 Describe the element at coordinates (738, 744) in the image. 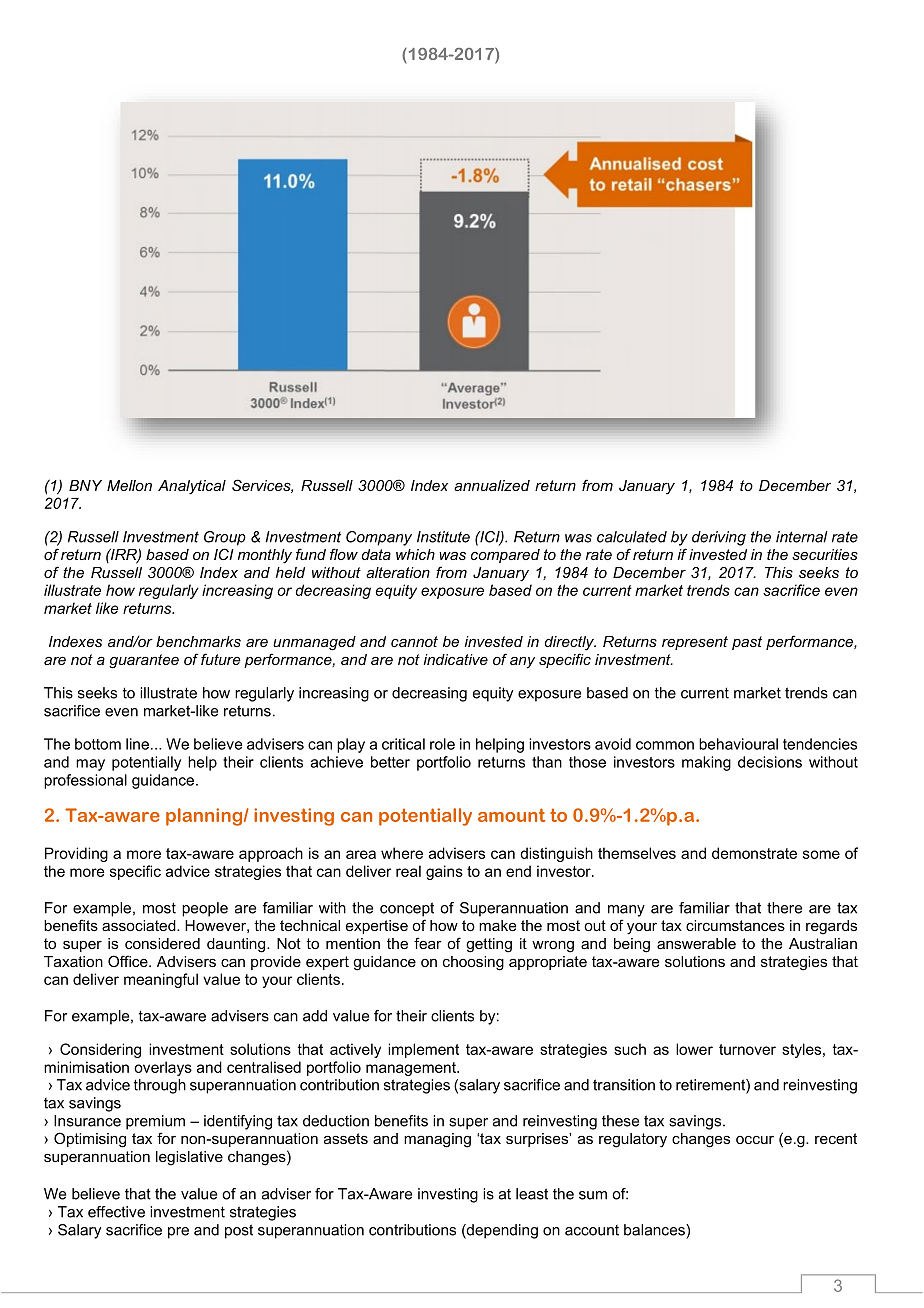

I see `behavioural` at that location.
